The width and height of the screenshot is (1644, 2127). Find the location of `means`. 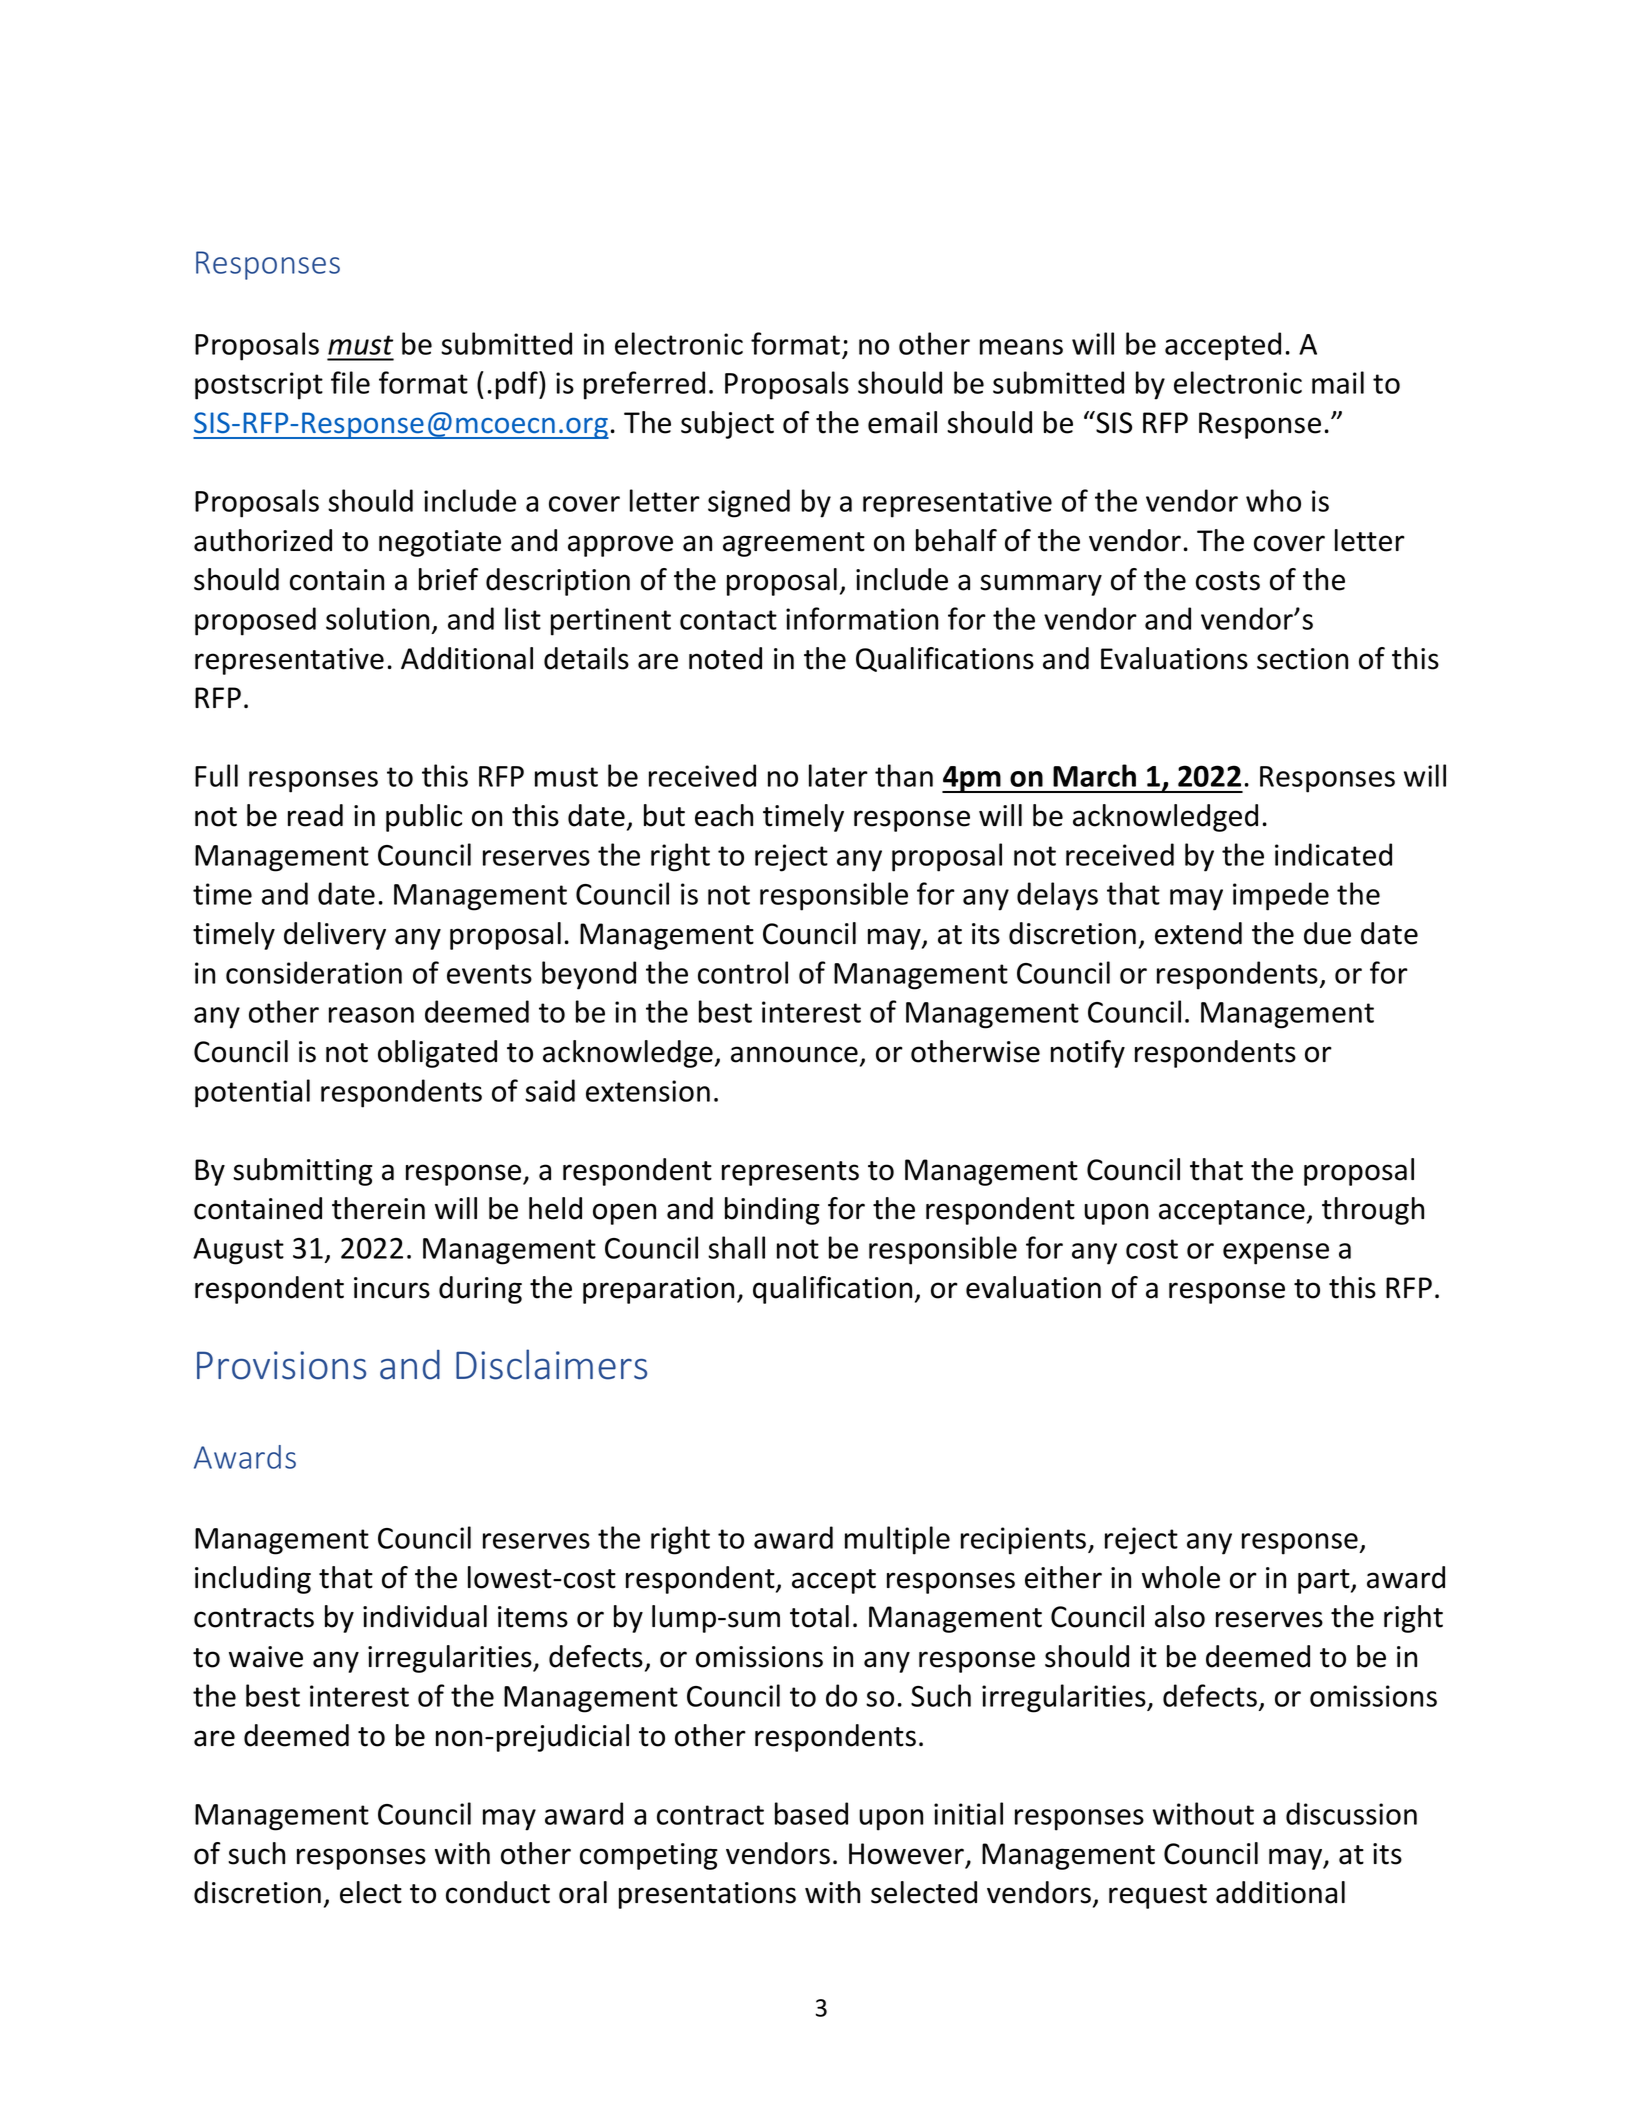

means is located at coordinates (1021, 347).
